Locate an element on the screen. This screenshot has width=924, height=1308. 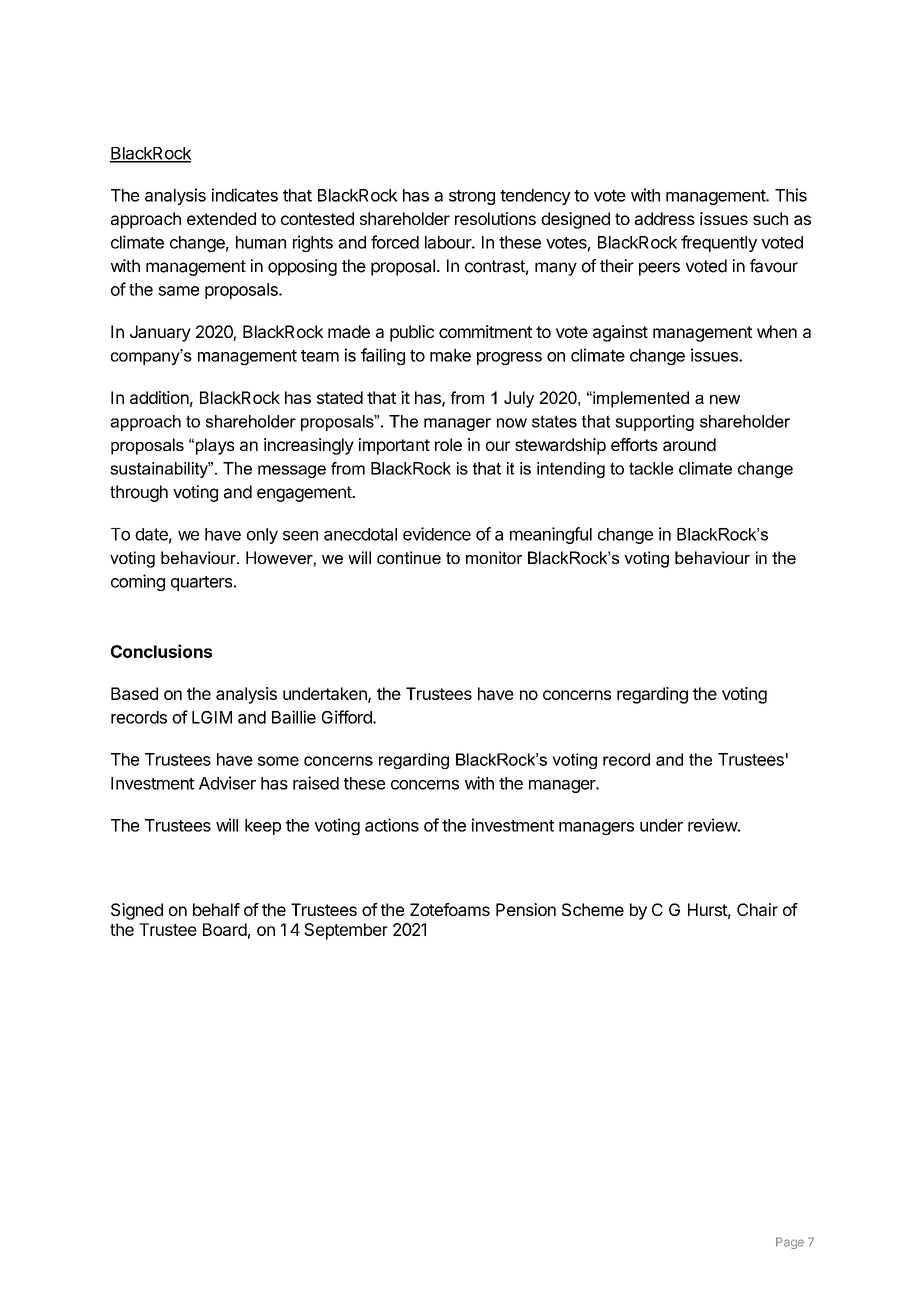
Chair is located at coordinates (757, 909).
